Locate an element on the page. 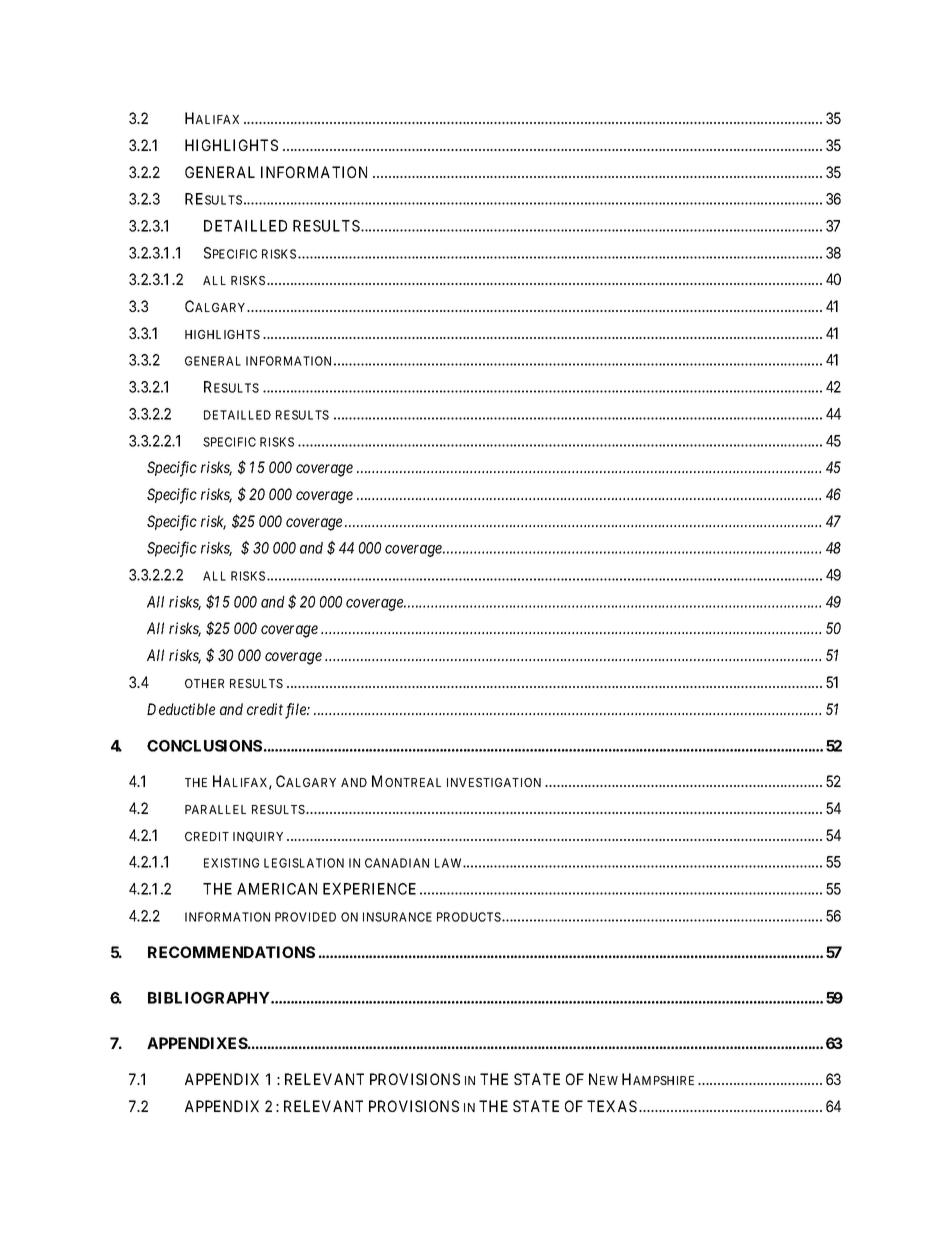  RECOMMENDATIONS is located at coordinates (231, 952).
